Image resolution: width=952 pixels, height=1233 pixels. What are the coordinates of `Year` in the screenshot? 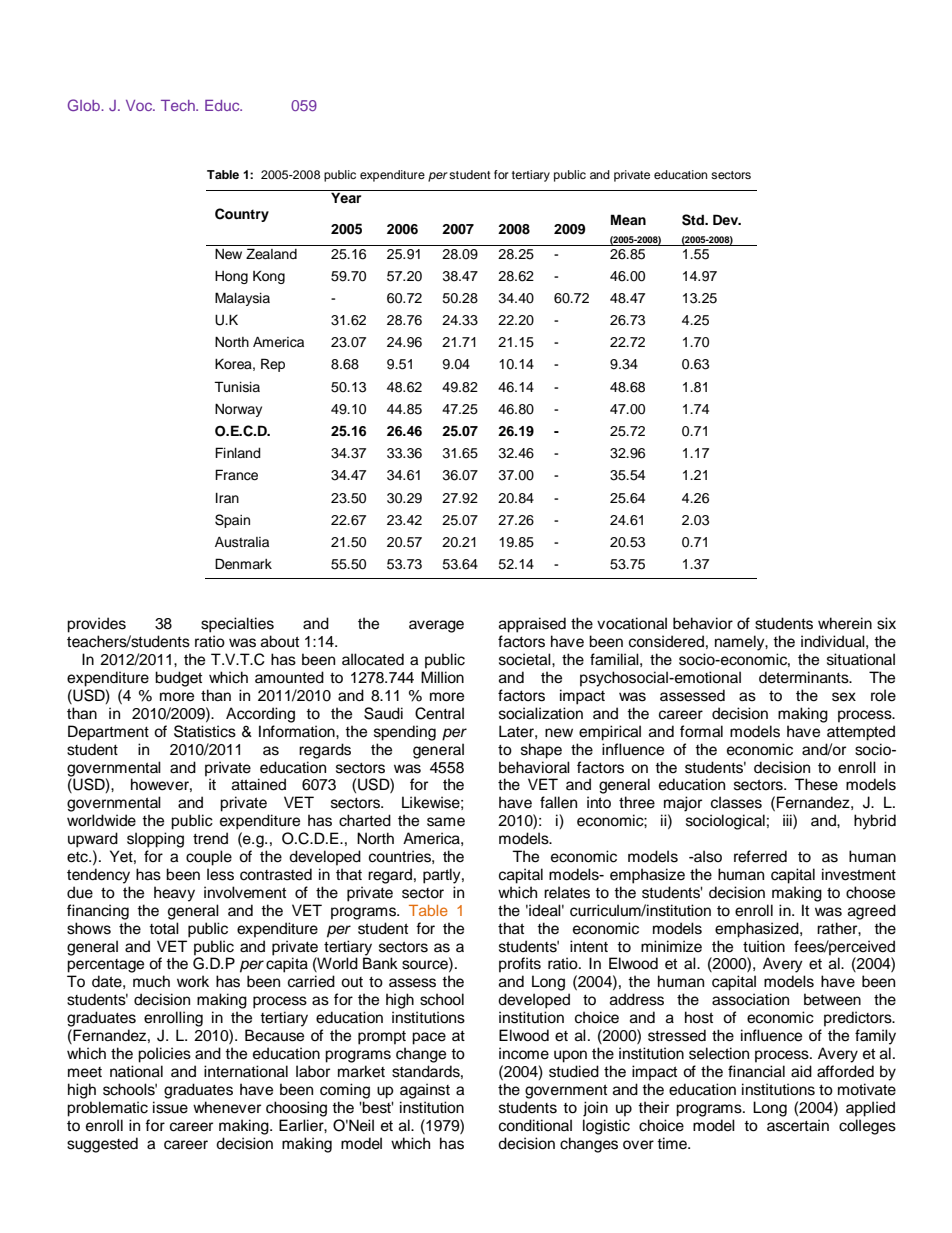 It's located at (346, 197).
